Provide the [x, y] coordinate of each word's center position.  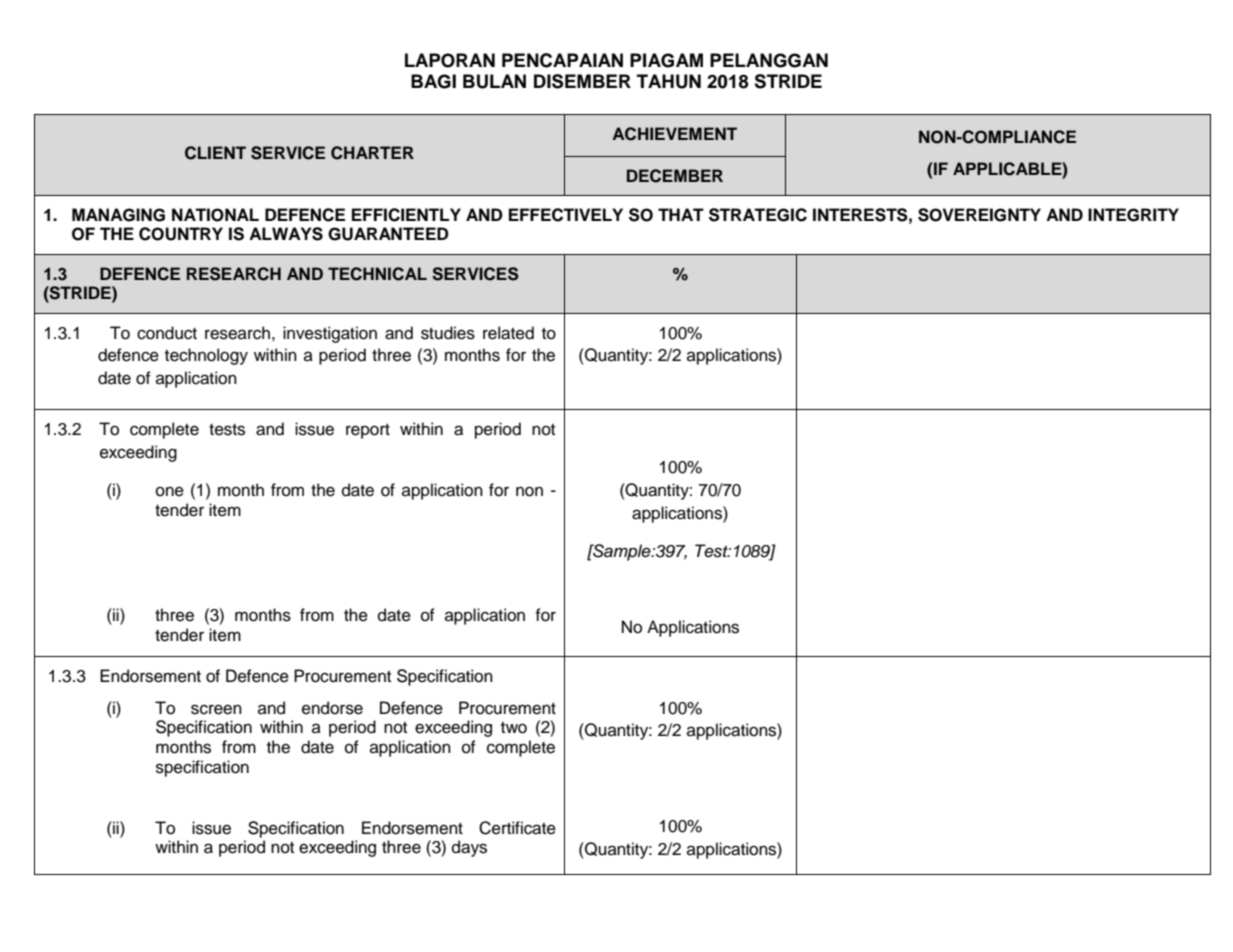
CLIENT [215, 153]
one [170, 491]
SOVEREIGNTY [979, 215]
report [368, 431]
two [514, 728]
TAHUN [669, 81]
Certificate [517, 828]
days [469, 848]
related [508, 333]
